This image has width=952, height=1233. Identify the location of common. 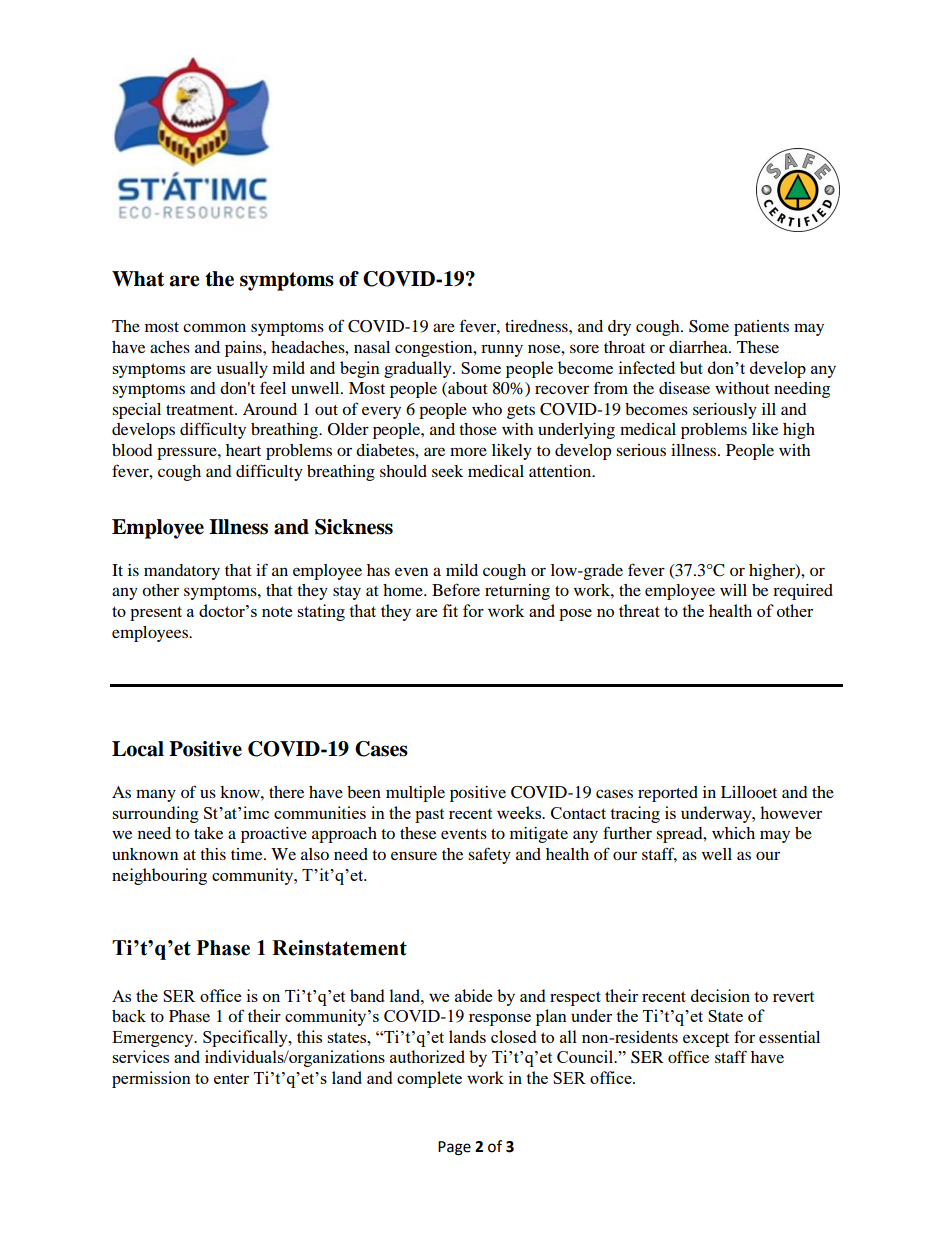
(214, 327).
